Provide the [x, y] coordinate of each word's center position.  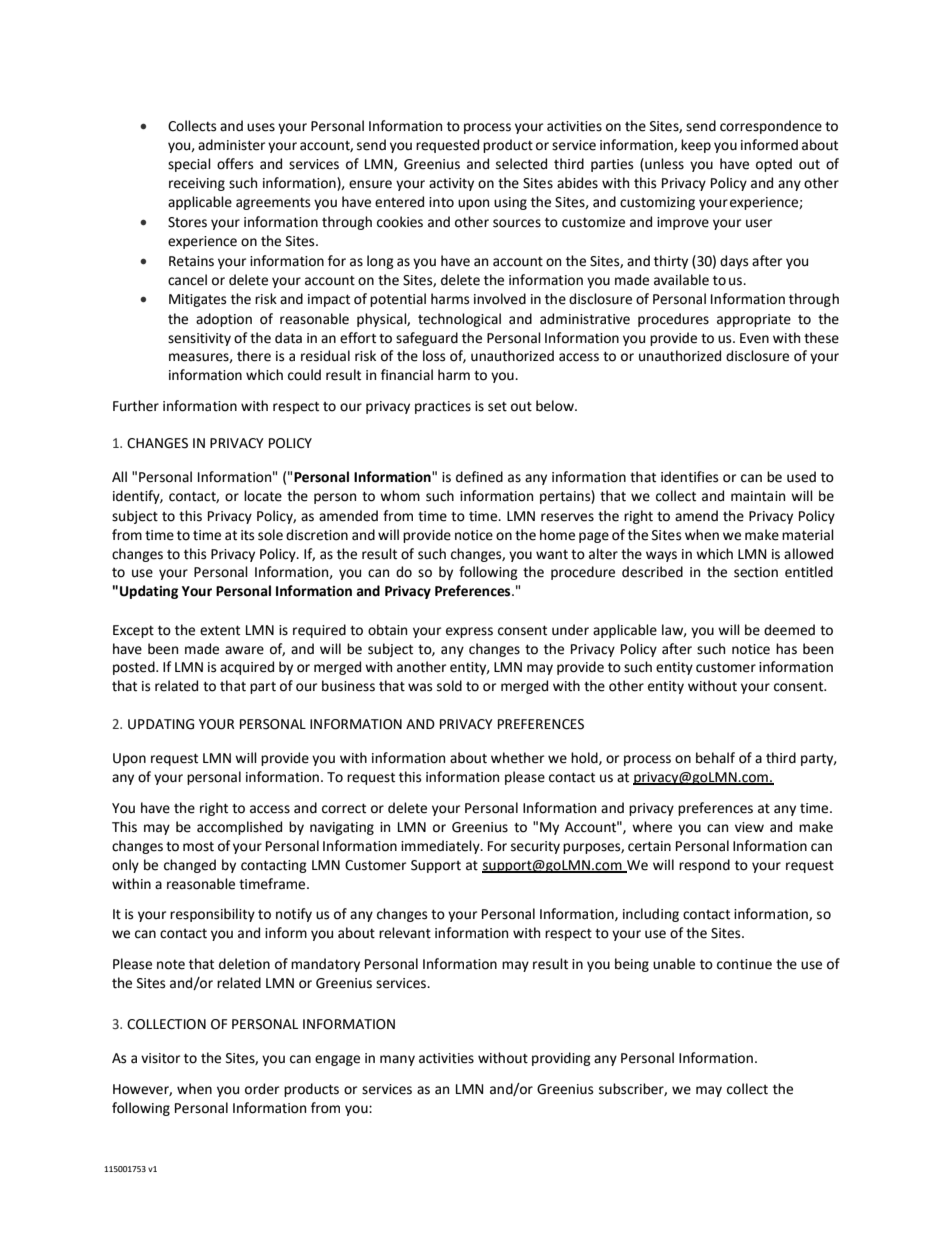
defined [479, 477]
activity [451, 184]
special [189, 165]
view [749, 827]
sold [449, 686]
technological [459, 320]
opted [774, 165]
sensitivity [199, 339]
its [247, 535]
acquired [247, 668]
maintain [758, 496]
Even [754, 338]
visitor [160, 1058]
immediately [441, 847]
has [786, 649]
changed [190, 866]
